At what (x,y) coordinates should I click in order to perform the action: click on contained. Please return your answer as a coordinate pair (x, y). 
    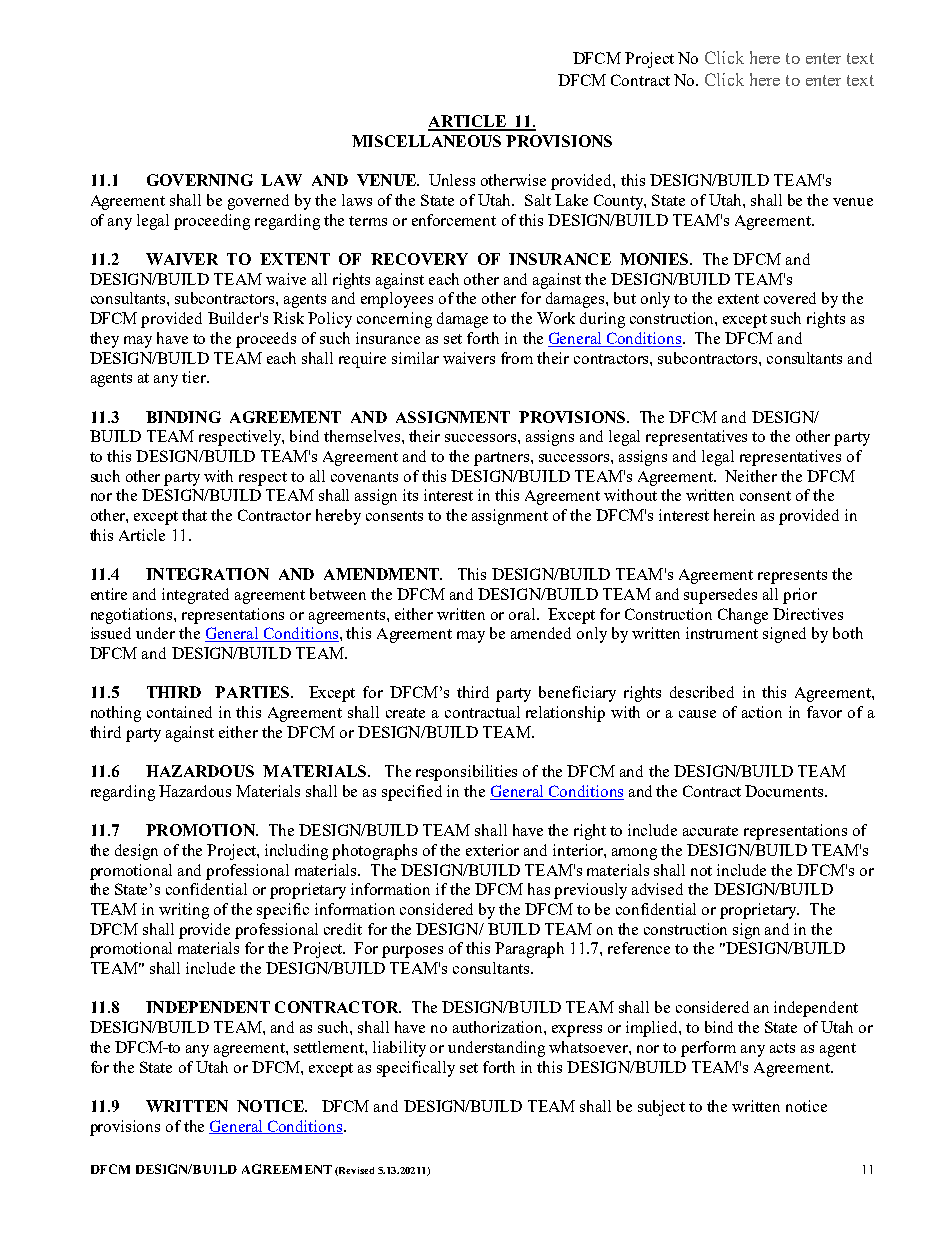
    Looking at the image, I should click on (179, 712).
